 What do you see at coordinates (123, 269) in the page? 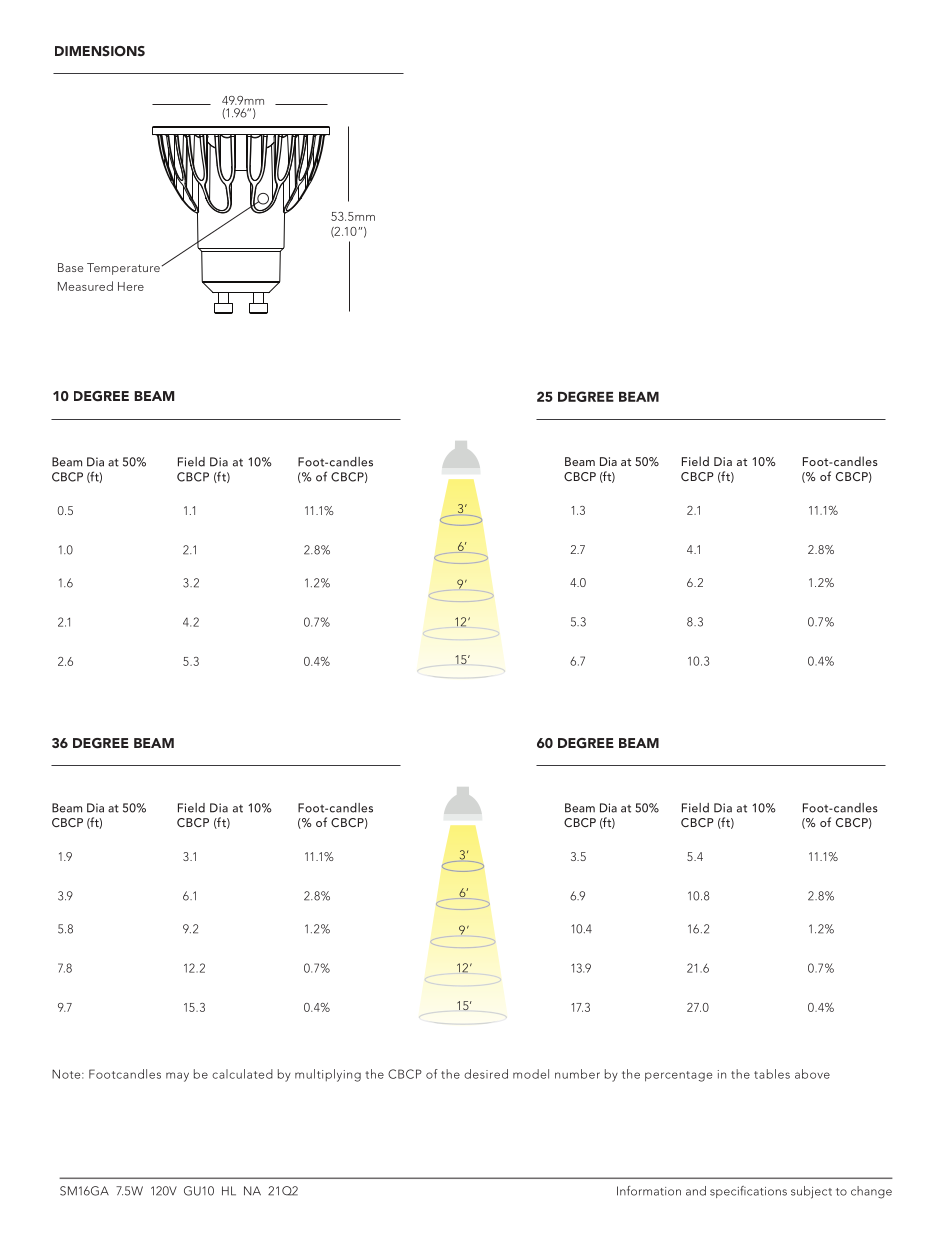
I see `Temperature` at bounding box center [123, 269].
